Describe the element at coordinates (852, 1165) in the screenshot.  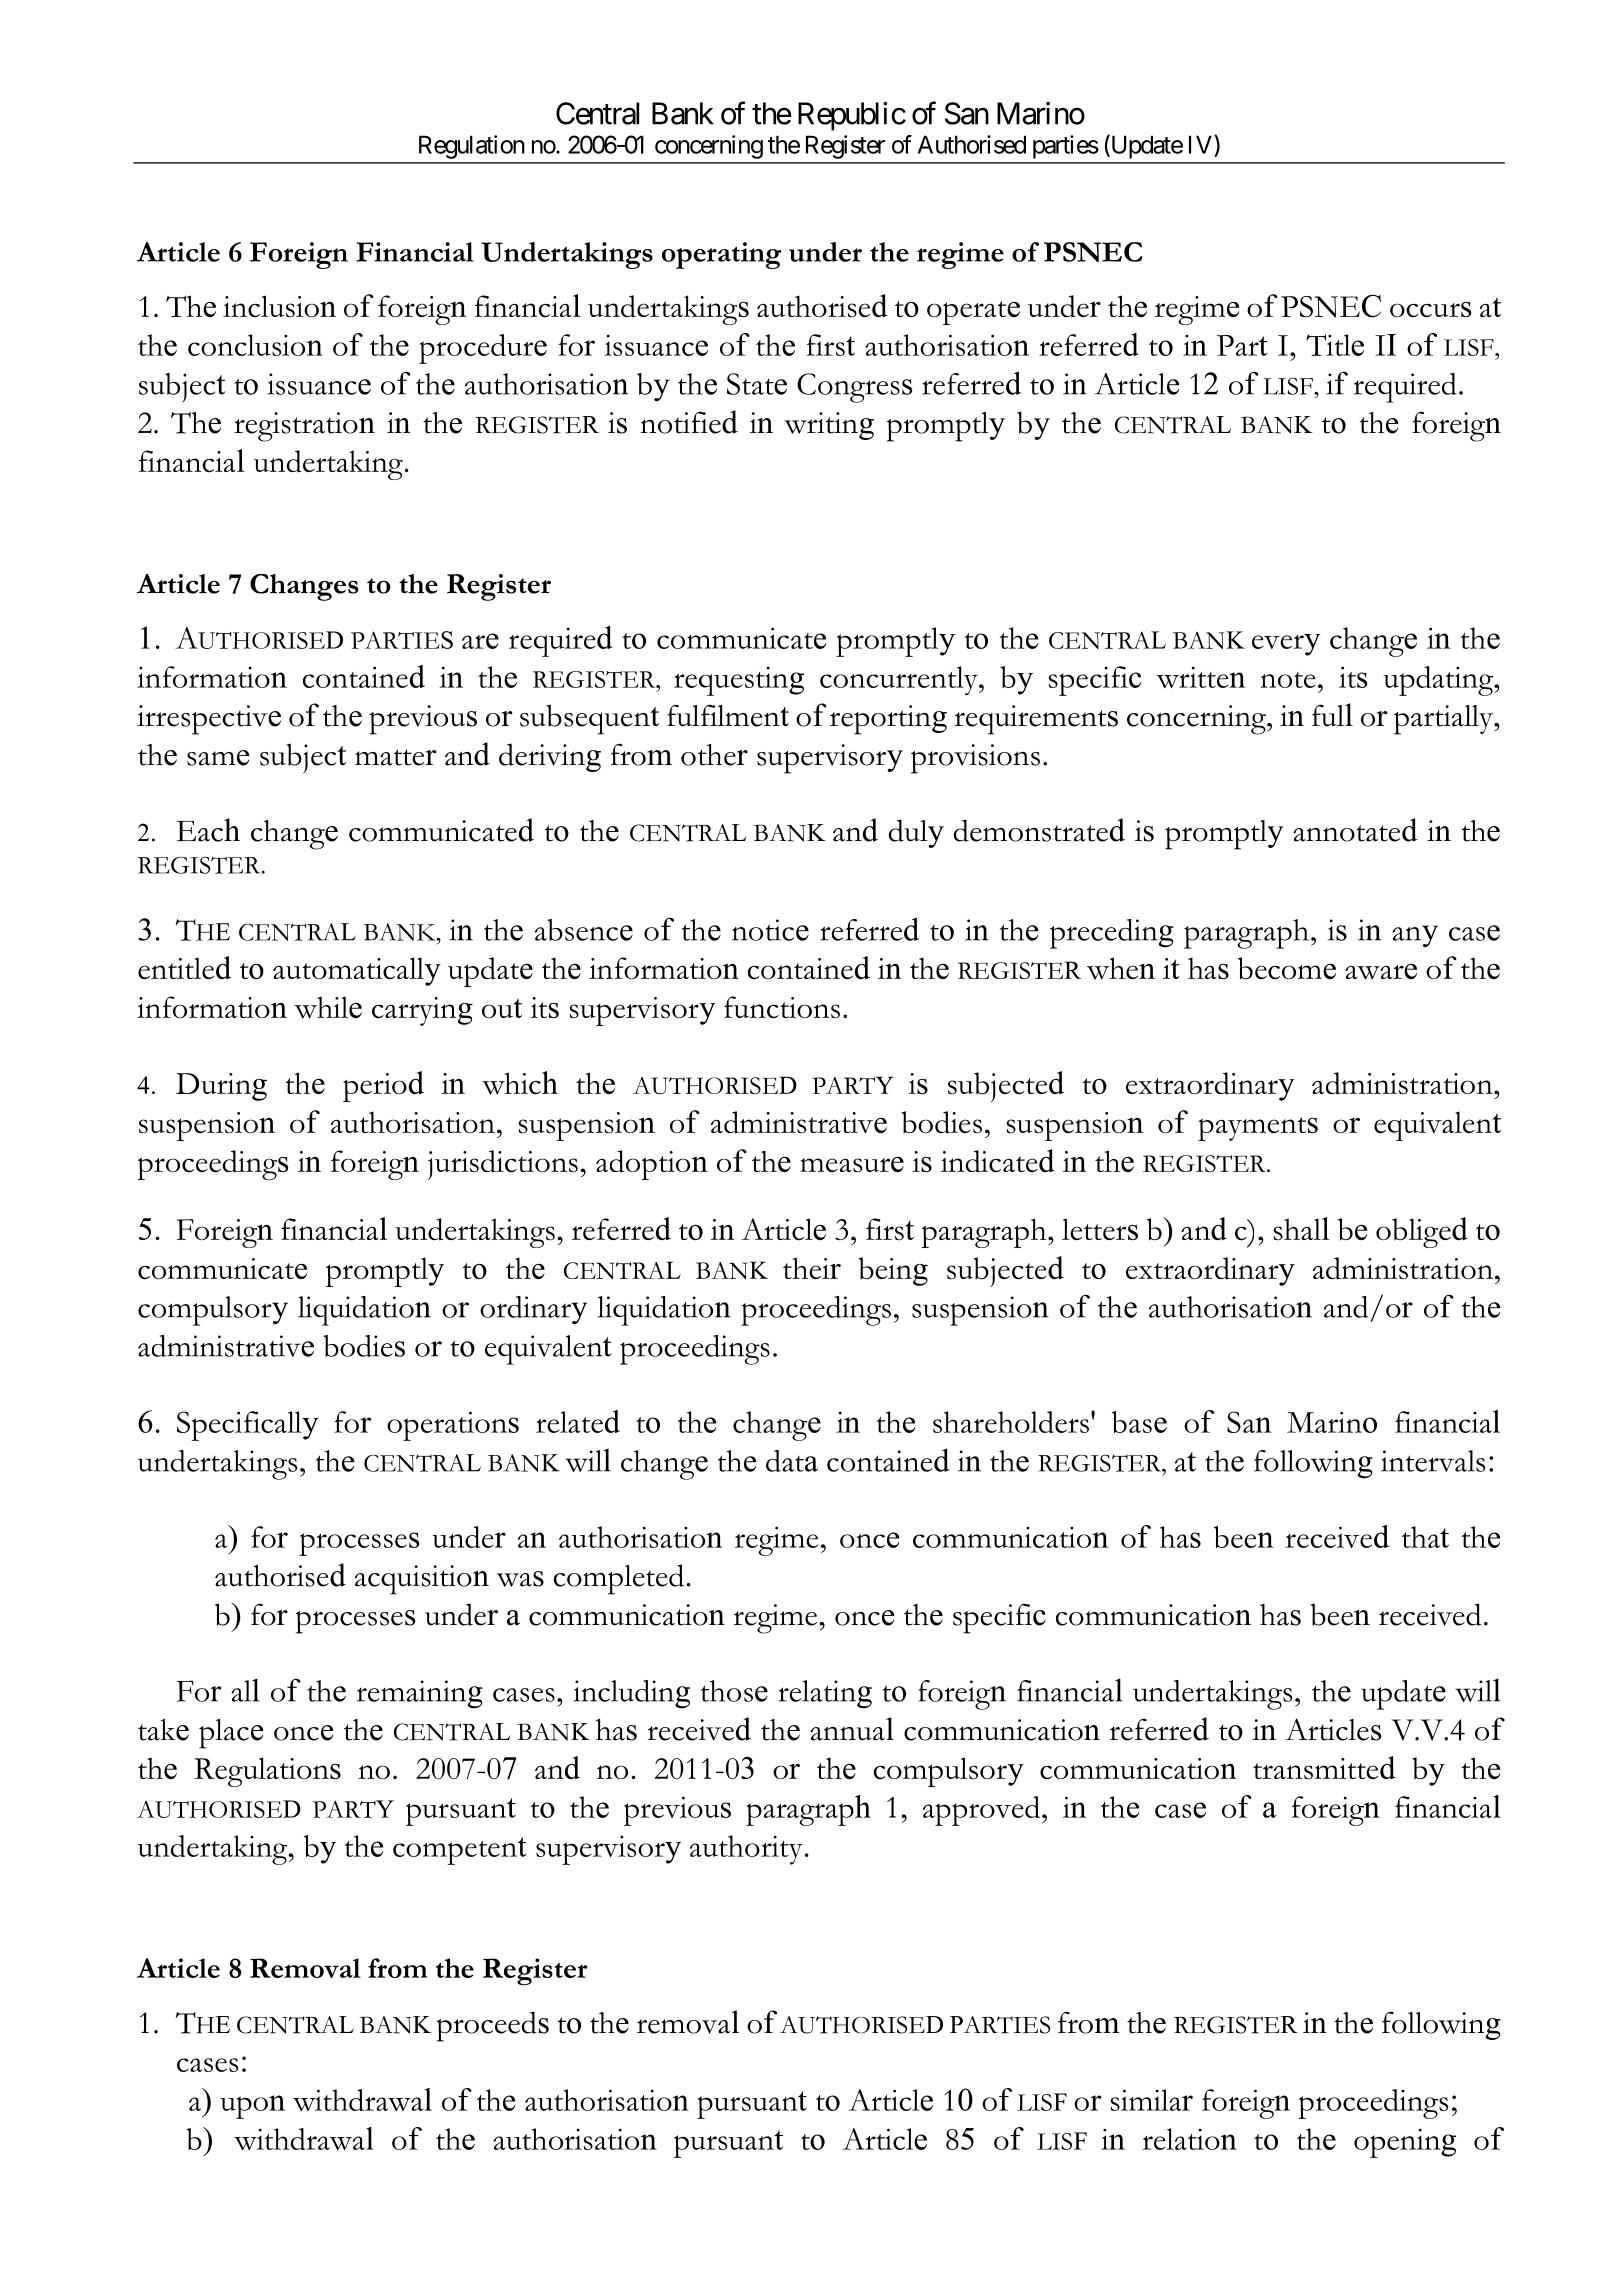
I see `measure` at that location.
